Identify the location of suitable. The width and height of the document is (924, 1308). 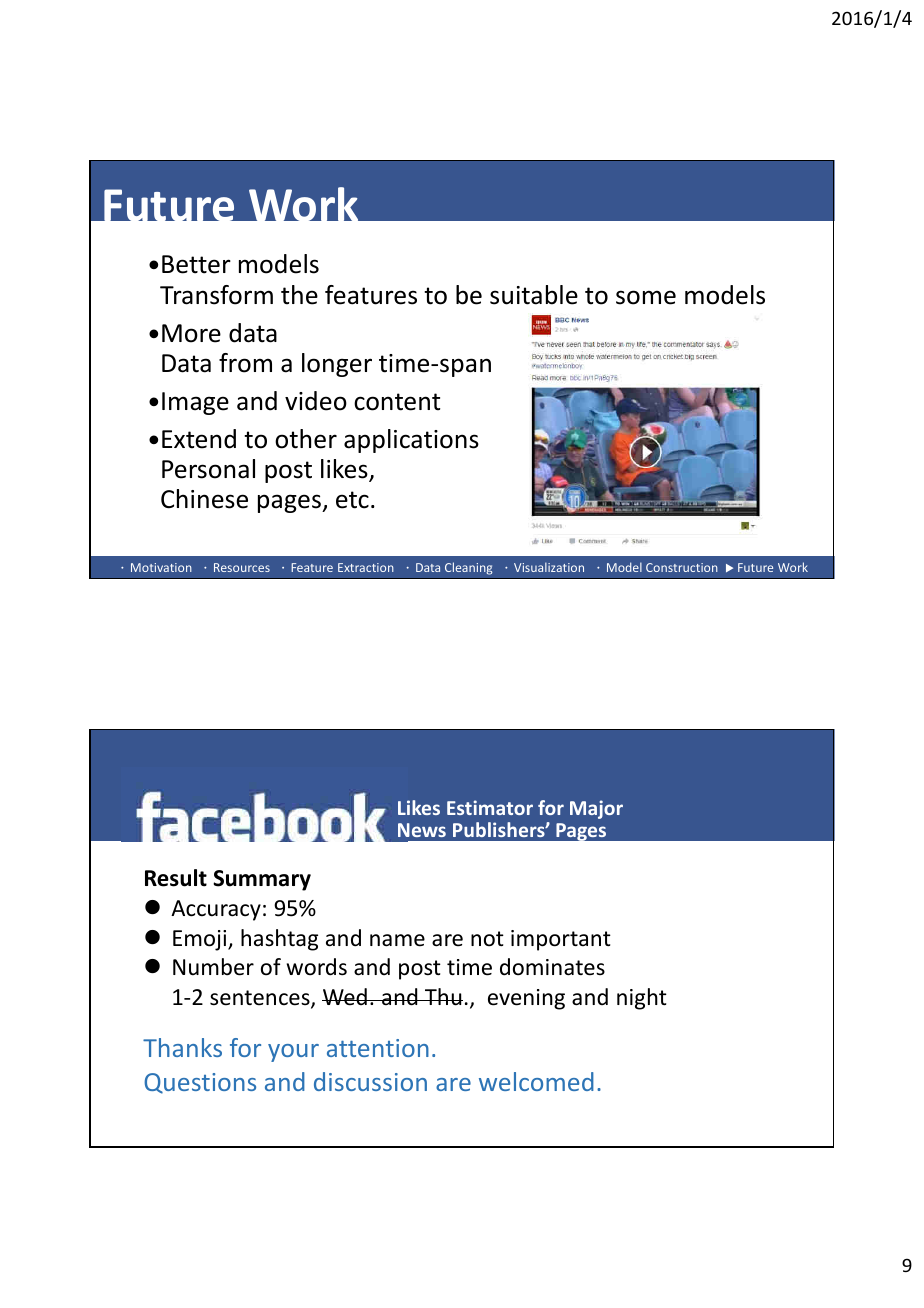
(534, 295).
